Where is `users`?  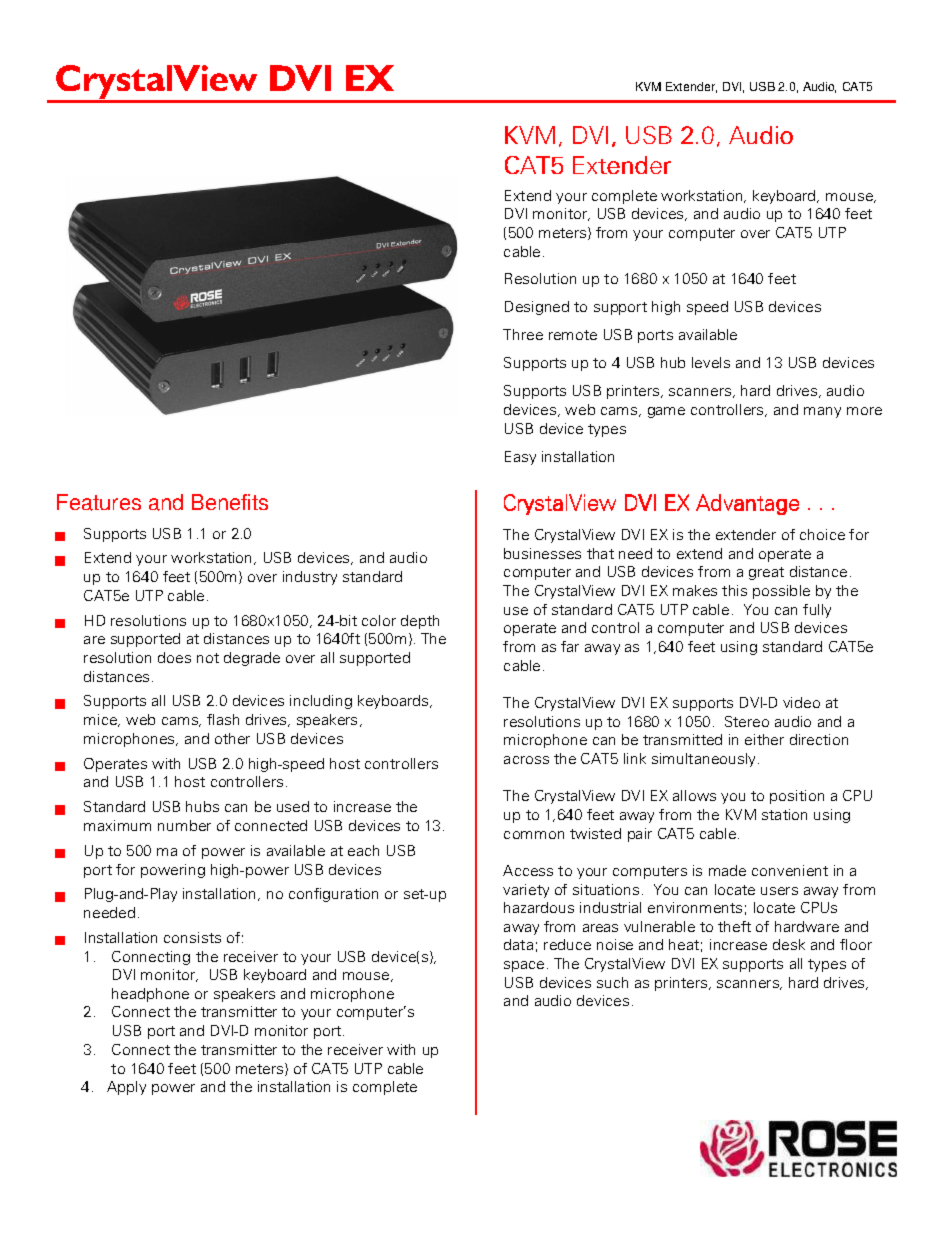 users is located at coordinates (779, 891).
